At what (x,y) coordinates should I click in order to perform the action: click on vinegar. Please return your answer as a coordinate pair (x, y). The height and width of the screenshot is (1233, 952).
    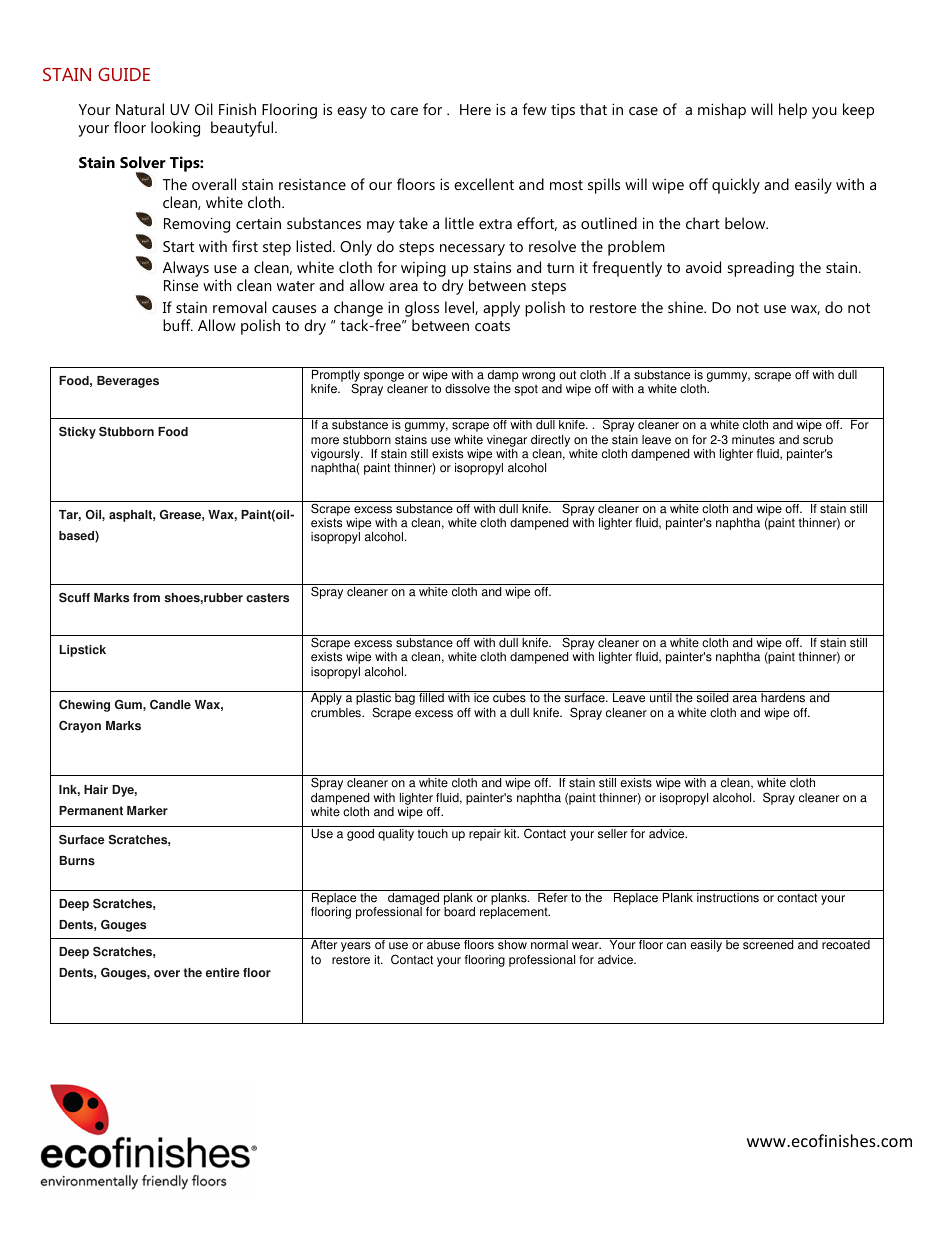
    Looking at the image, I should click on (507, 441).
